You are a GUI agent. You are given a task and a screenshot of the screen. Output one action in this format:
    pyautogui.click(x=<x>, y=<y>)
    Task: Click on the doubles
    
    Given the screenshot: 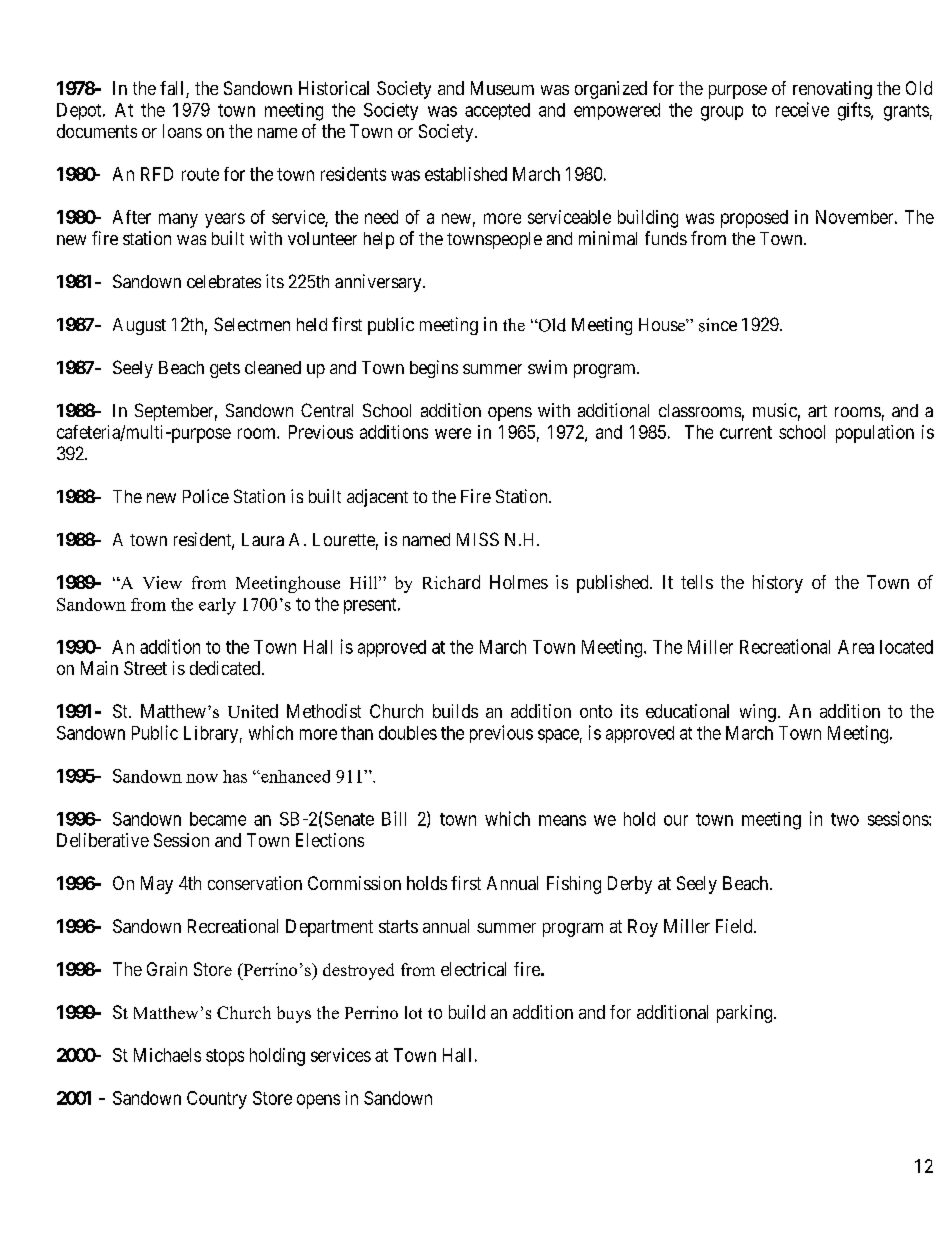 What is the action you would take?
    pyautogui.click(x=408, y=733)
